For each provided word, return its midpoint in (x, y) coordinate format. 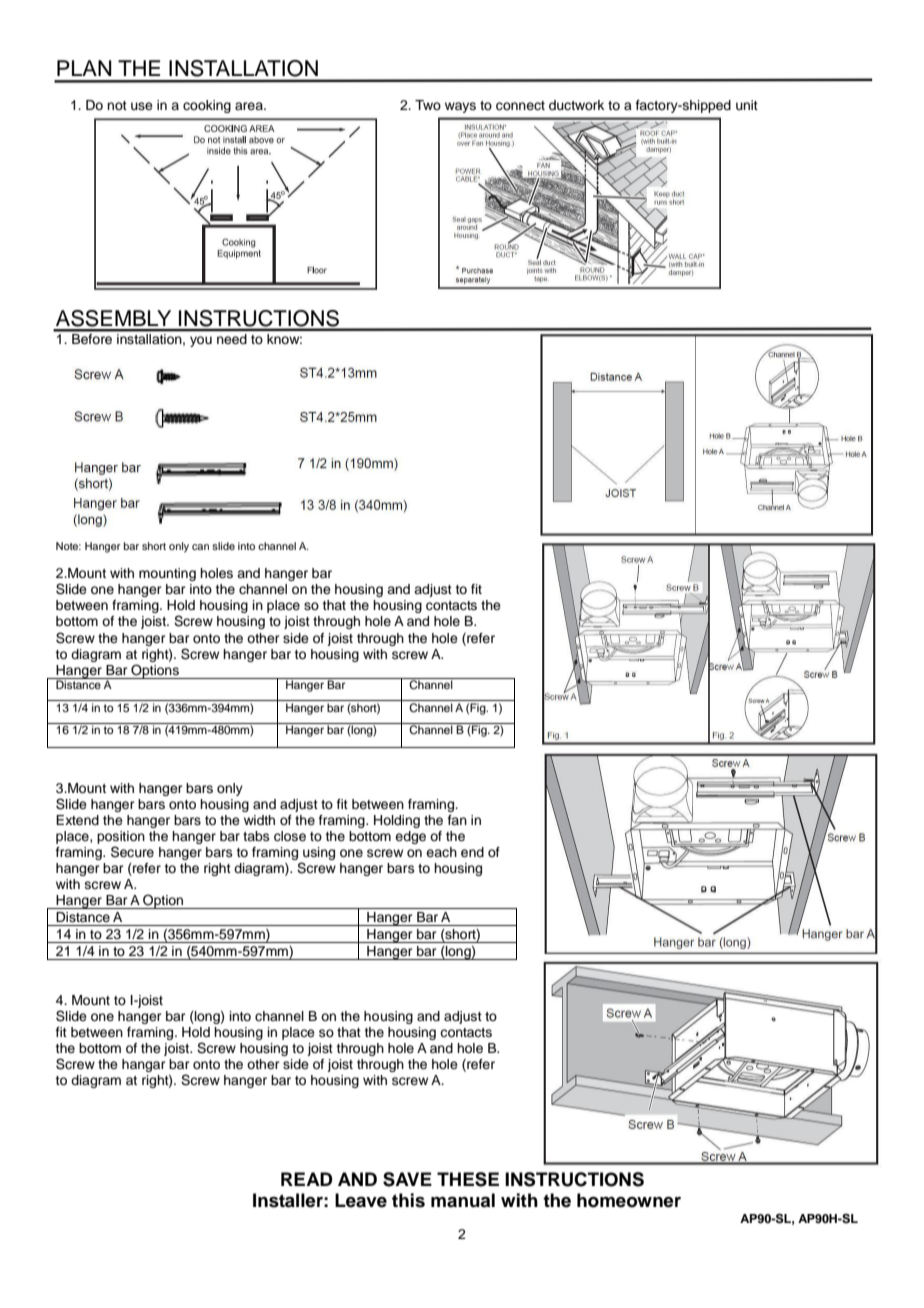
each (441, 852)
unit (747, 105)
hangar (144, 1065)
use (142, 106)
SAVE (407, 1179)
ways (460, 107)
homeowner (629, 1200)
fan (457, 820)
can (200, 547)
